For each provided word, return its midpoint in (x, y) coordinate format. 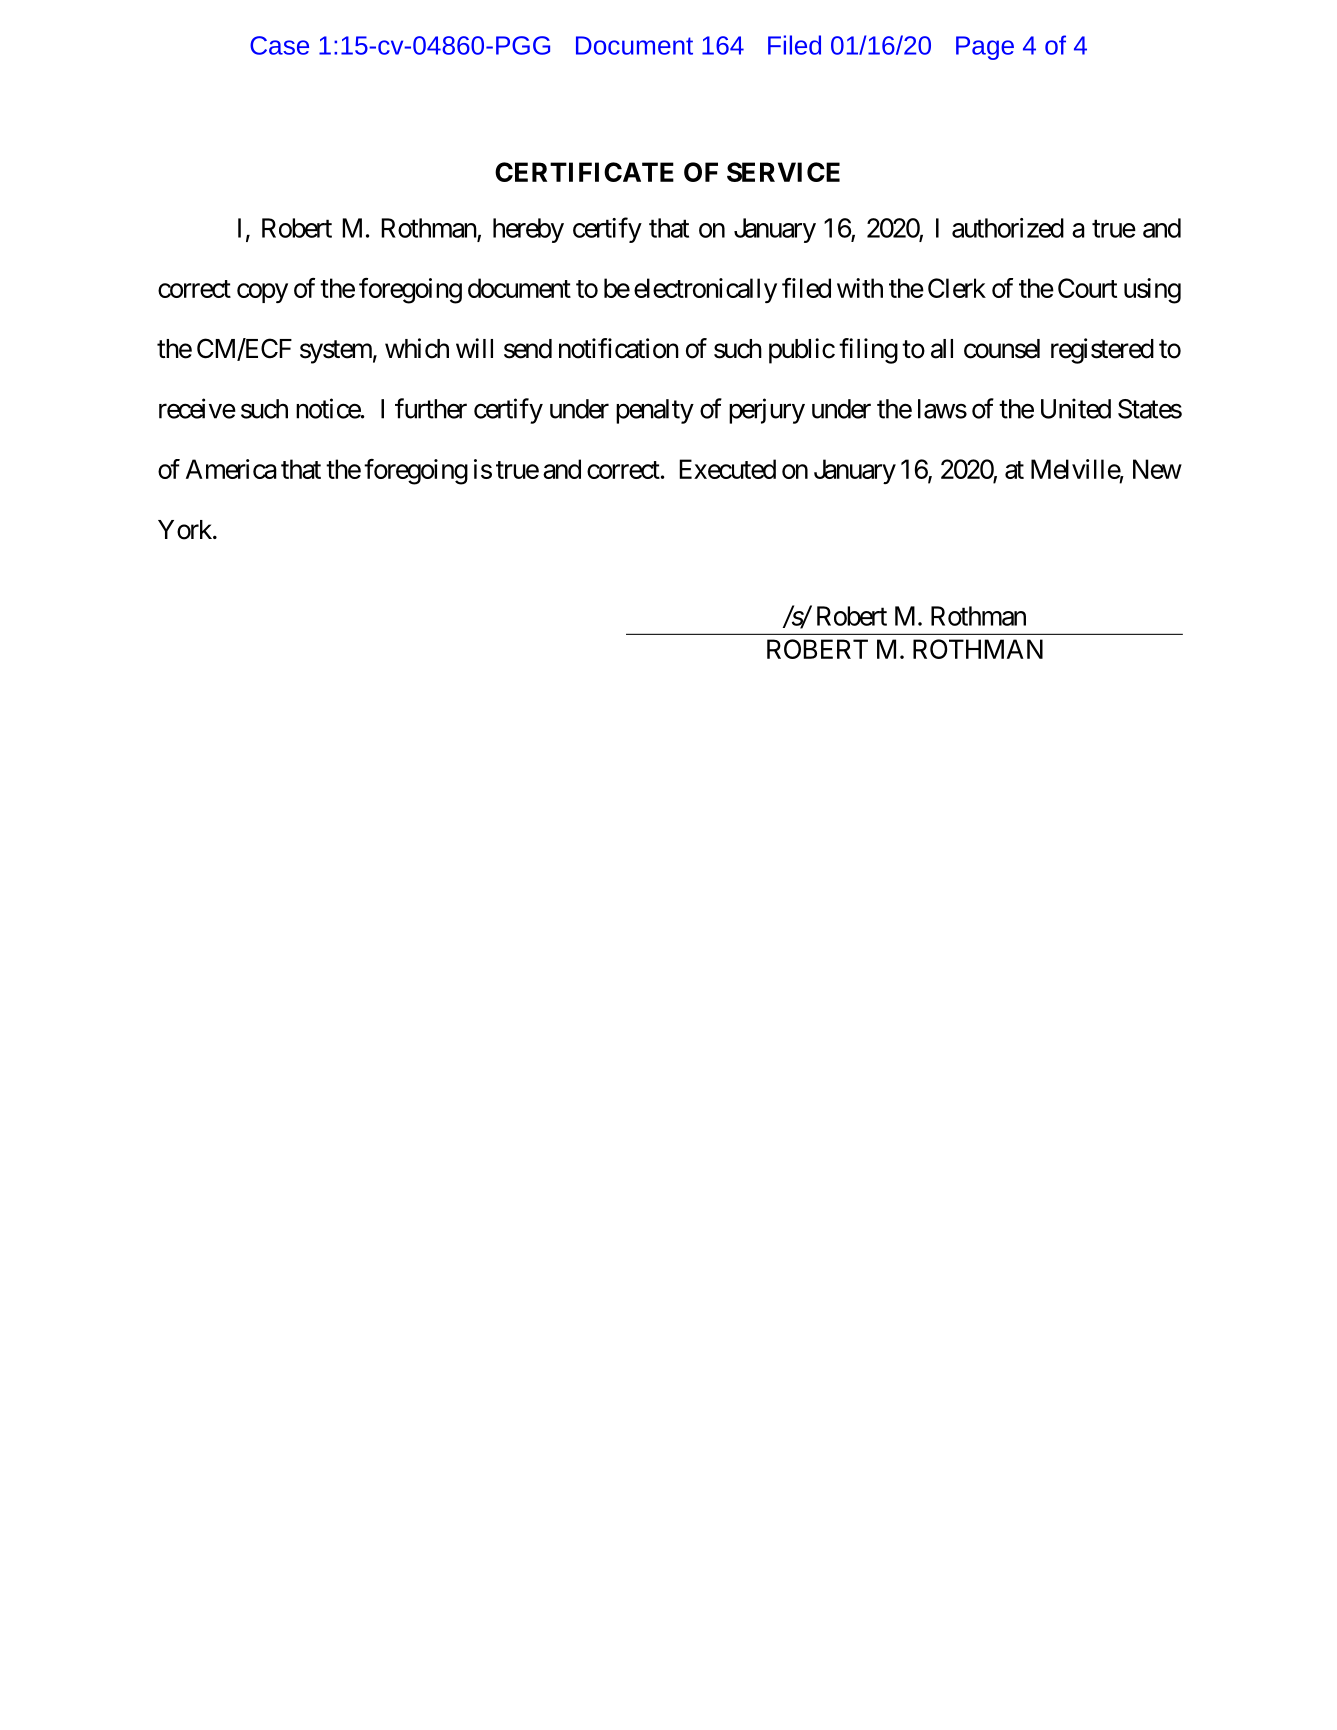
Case (279, 45)
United (1076, 408)
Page (985, 48)
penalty (655, 411)
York (186, 530)
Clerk (957, 288)
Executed (727, 469)
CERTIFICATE (584, 172)
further (431, 408)
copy (262, 293)
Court (1087, 288)
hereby (528, 230)
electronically (705, 290)
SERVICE (783, 172)
